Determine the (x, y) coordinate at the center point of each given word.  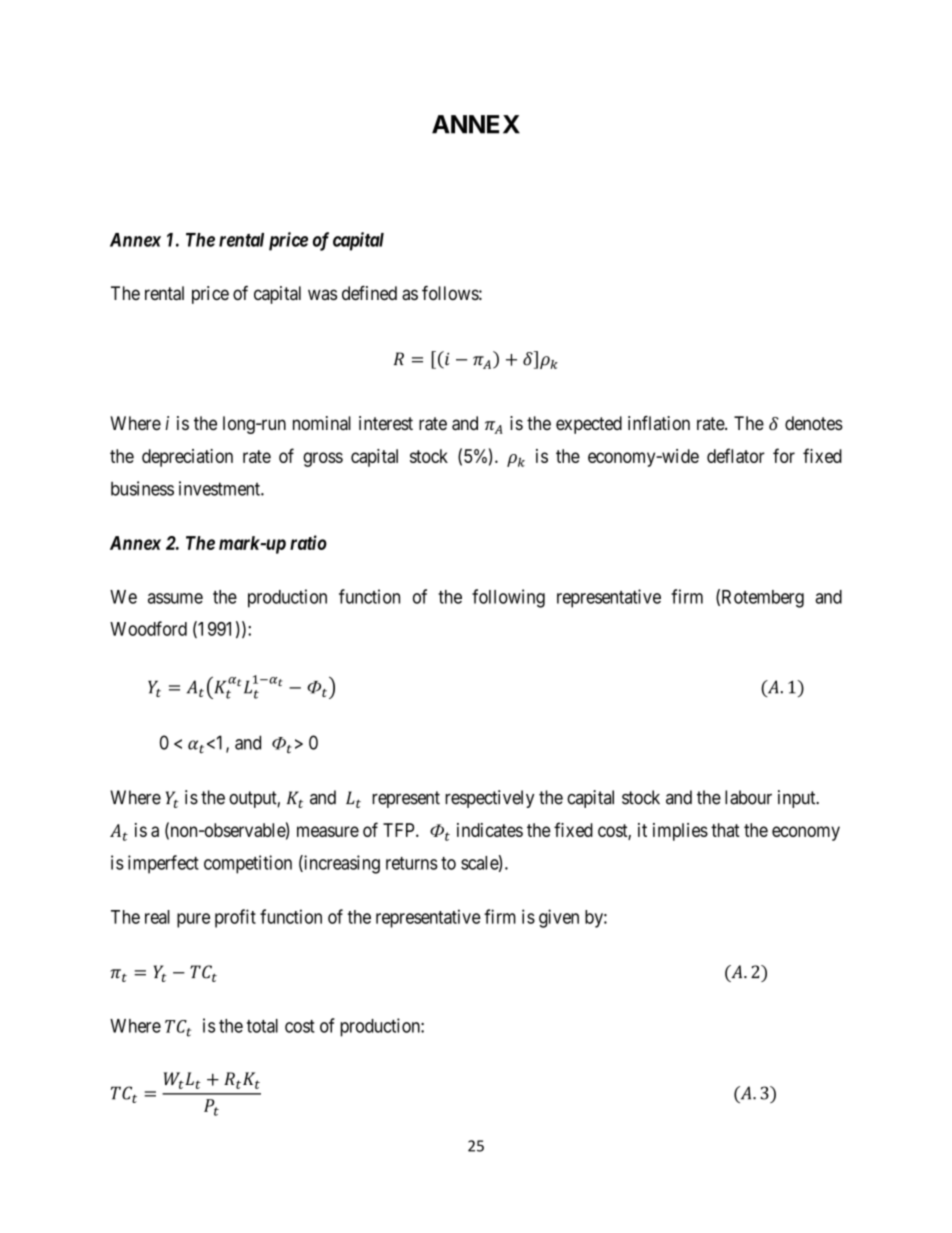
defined (369, 293)
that (725, 830)
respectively (489, 799)
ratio (308, 542)
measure (328, 831)
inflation (659, 423)
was (322, 294)
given (559, 918)
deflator (736, 455)
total (262, 1026)
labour (748, 797)
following (508, 598)
